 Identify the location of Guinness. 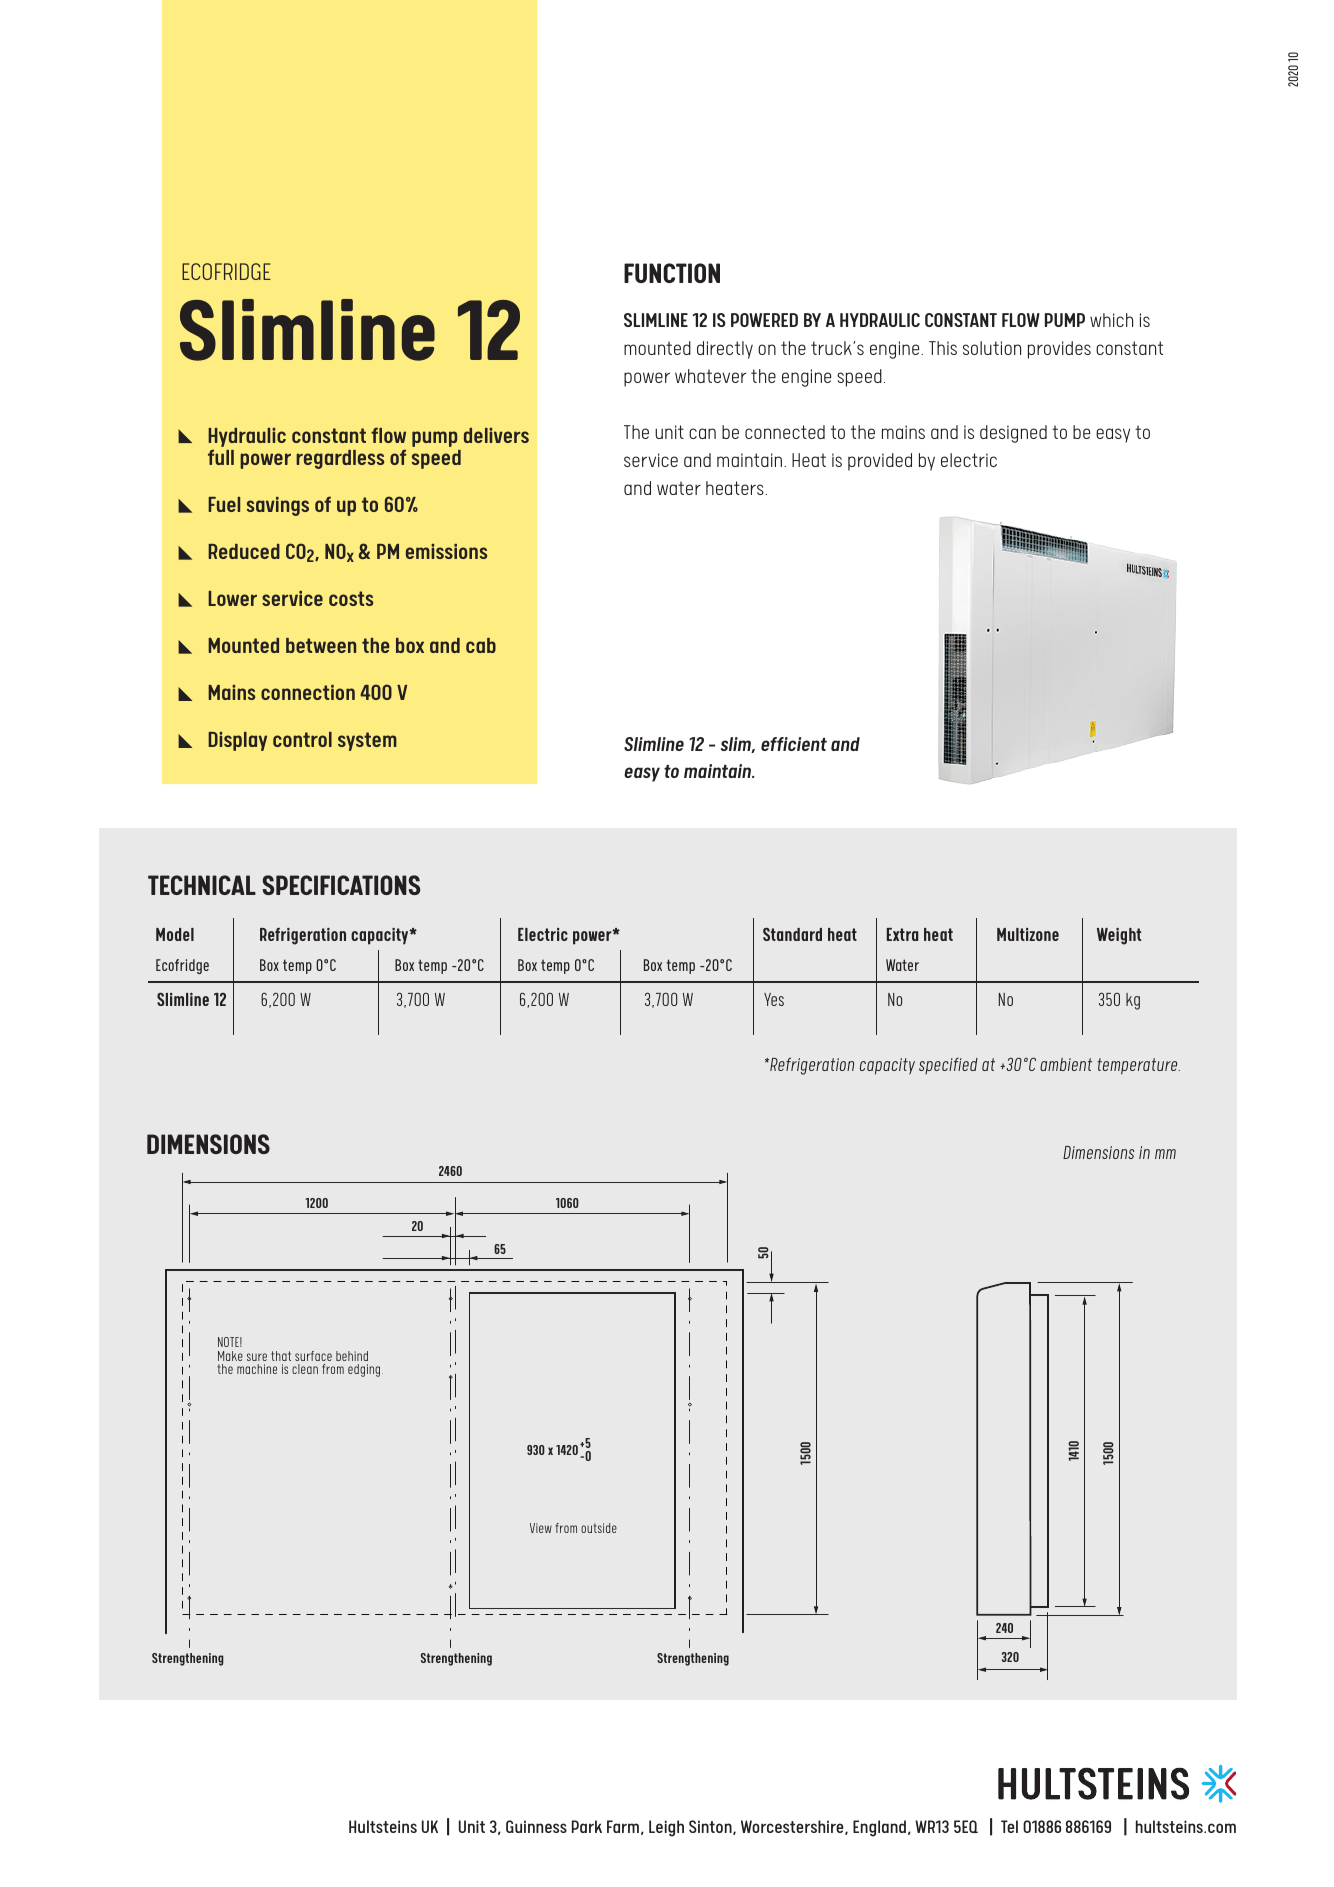
(536, 1826).
